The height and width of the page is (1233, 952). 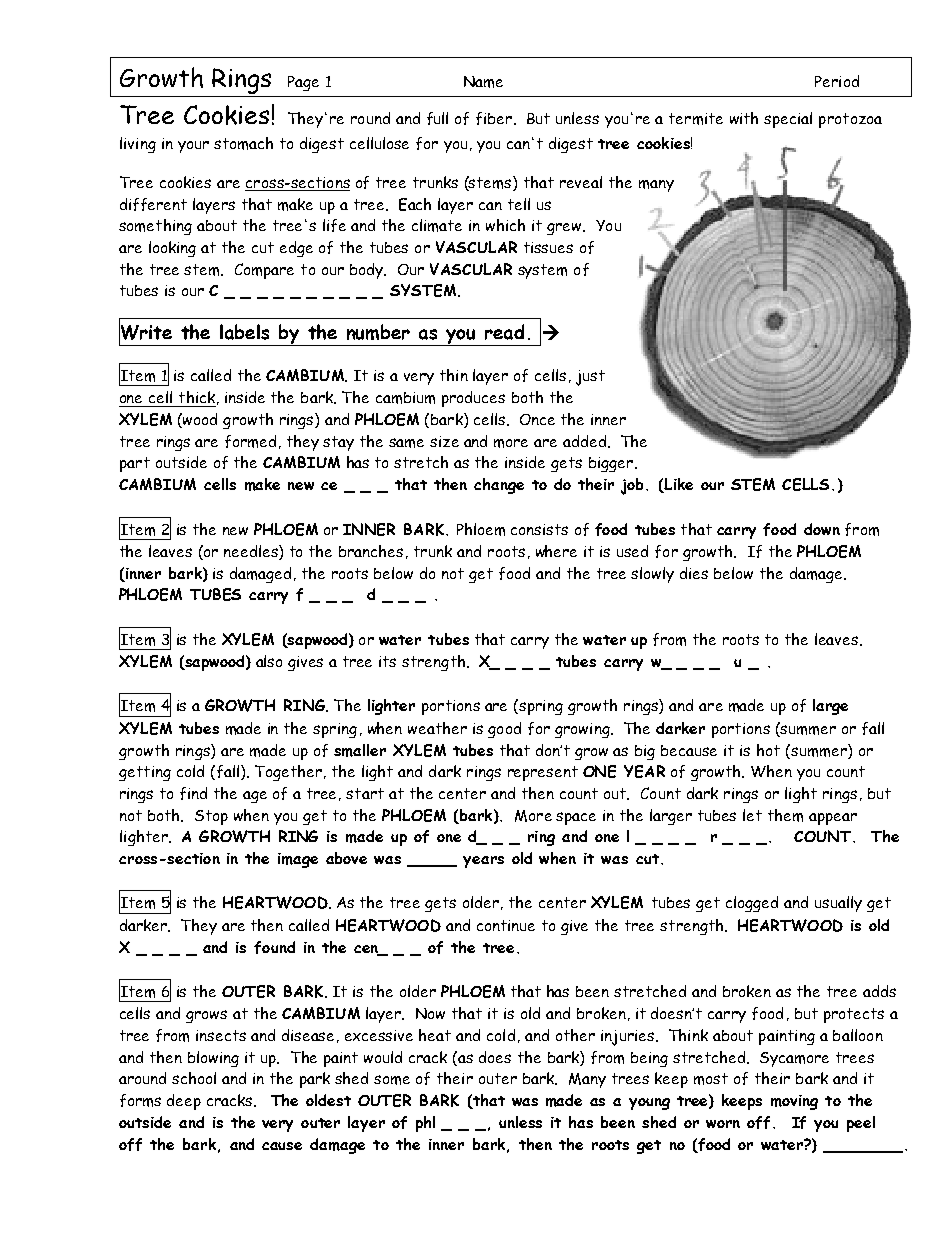 I want to click on other, so click(x=575, y=1035).
